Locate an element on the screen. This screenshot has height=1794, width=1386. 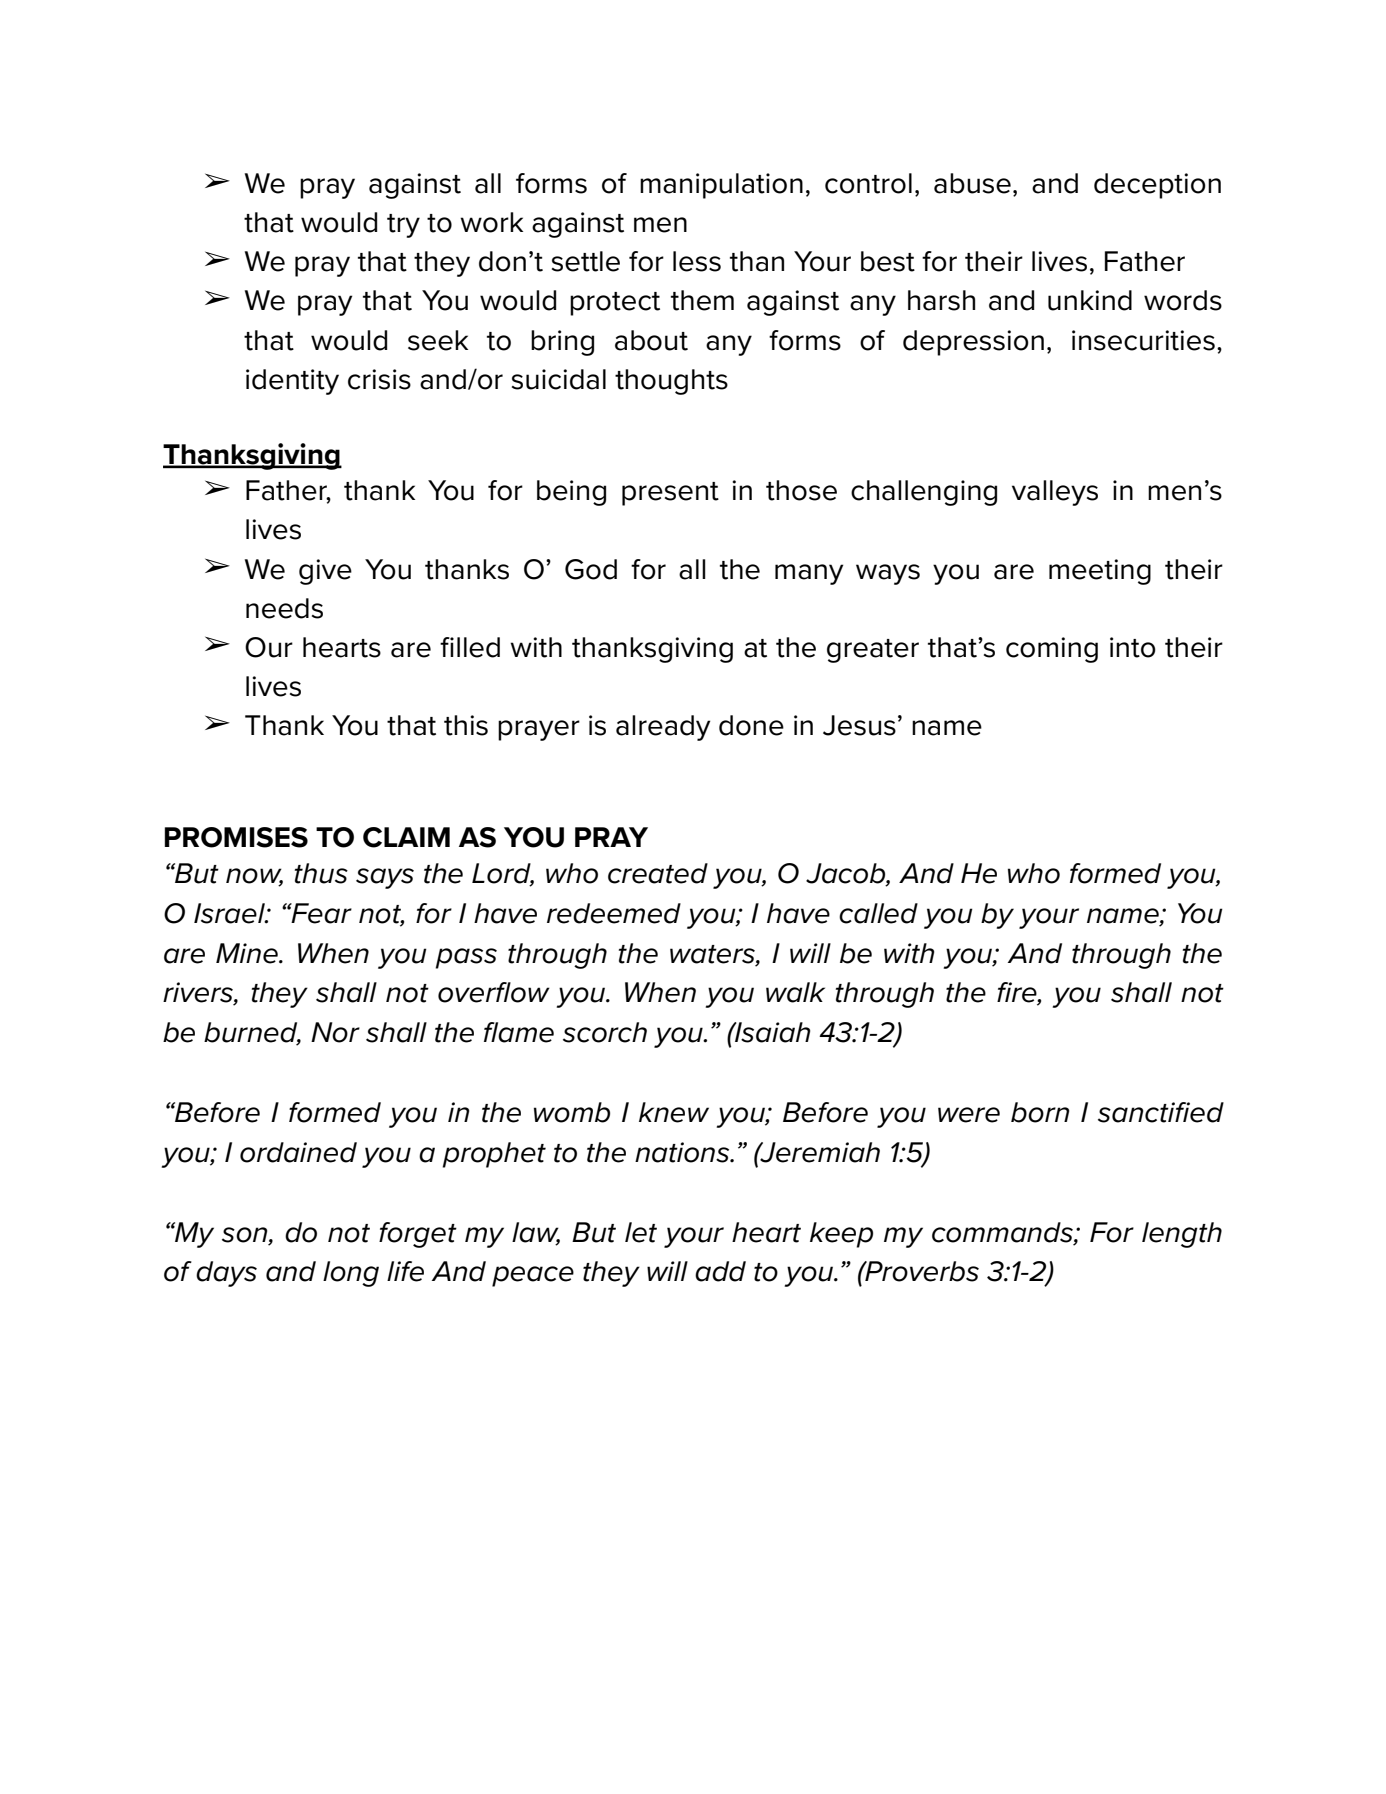
this is located at coordinates (466, 725).
